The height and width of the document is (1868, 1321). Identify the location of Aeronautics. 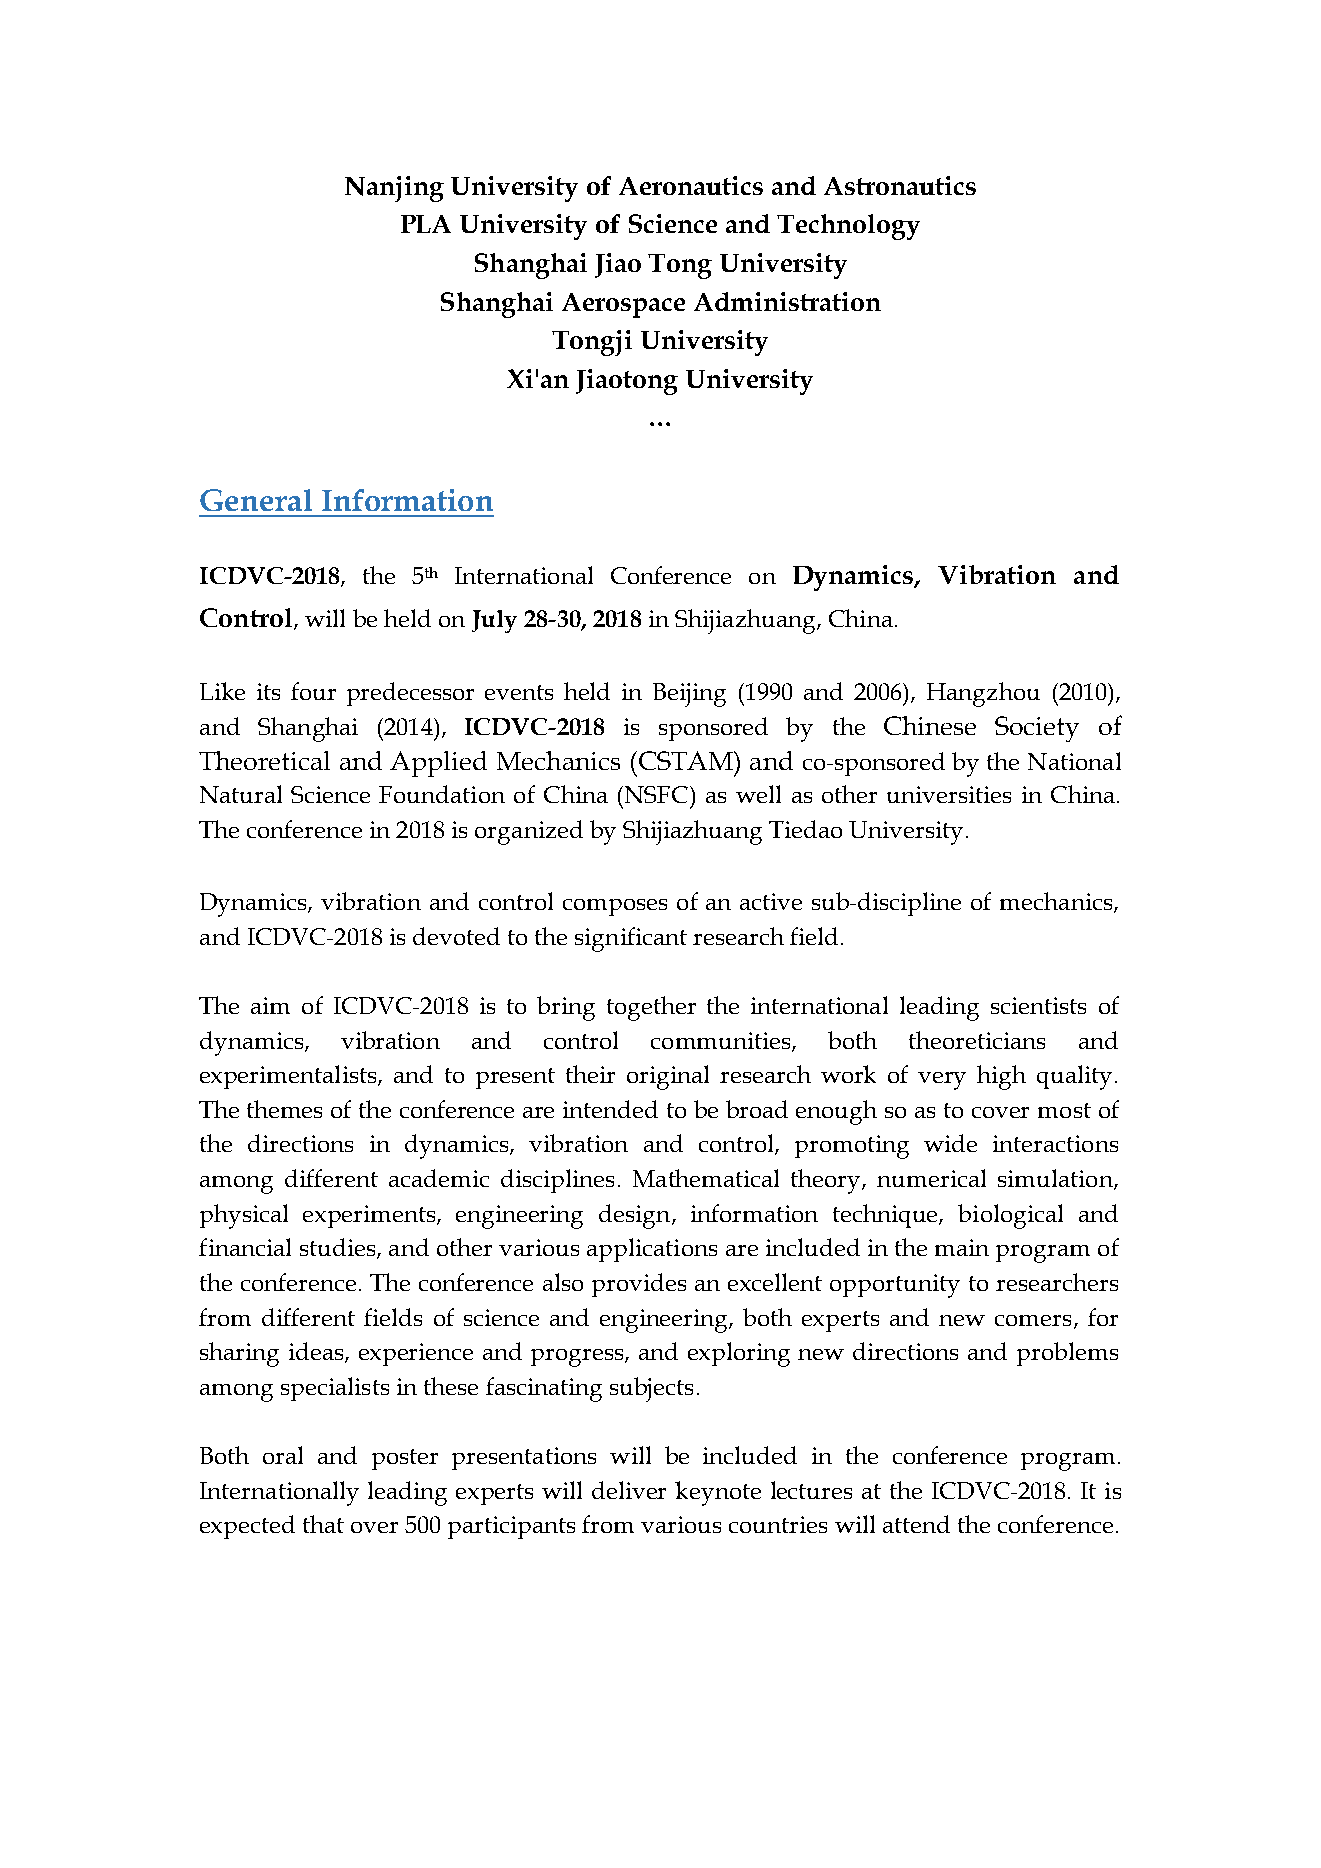
(691, 185).
